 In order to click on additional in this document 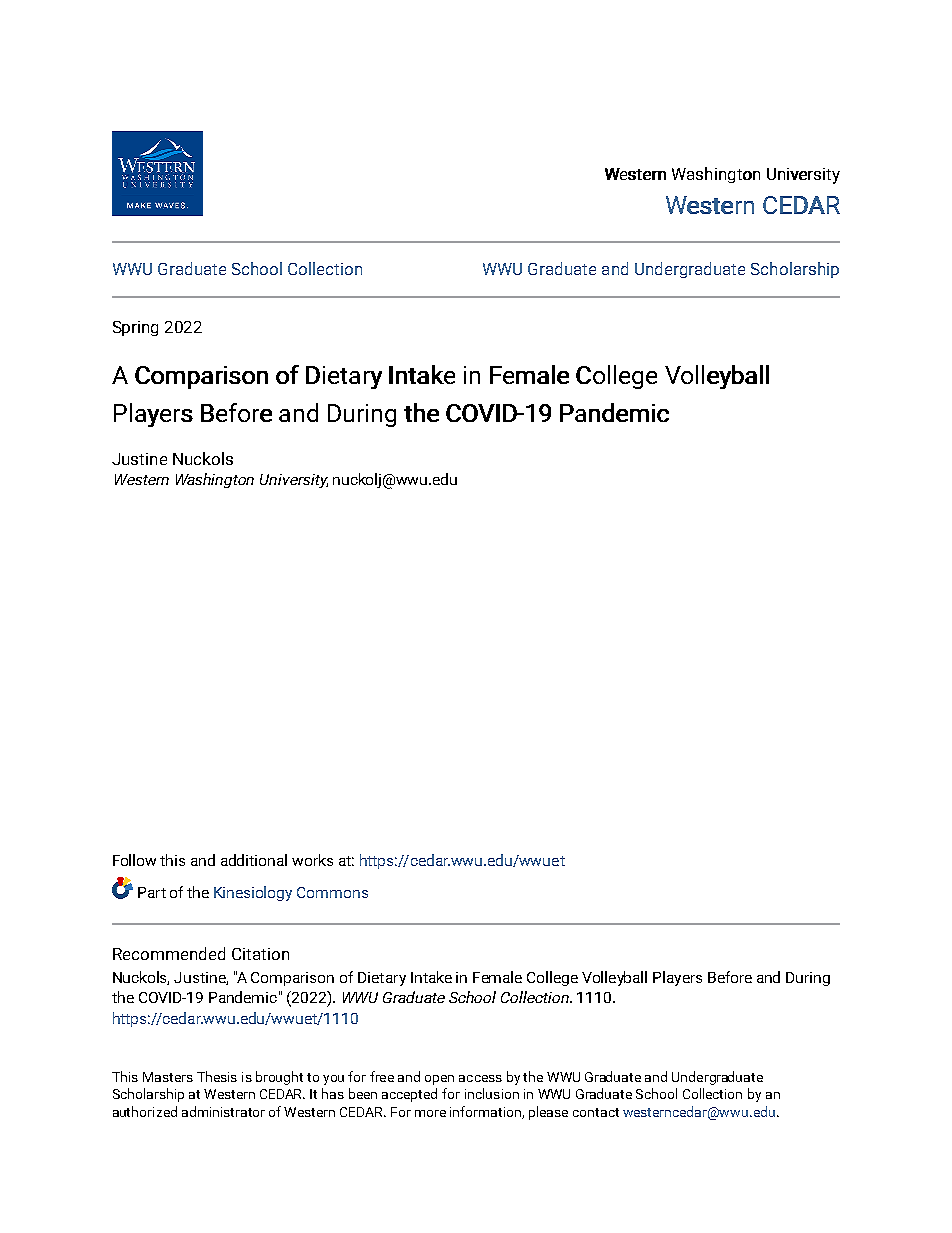, I will do `click(254, 860)`.
